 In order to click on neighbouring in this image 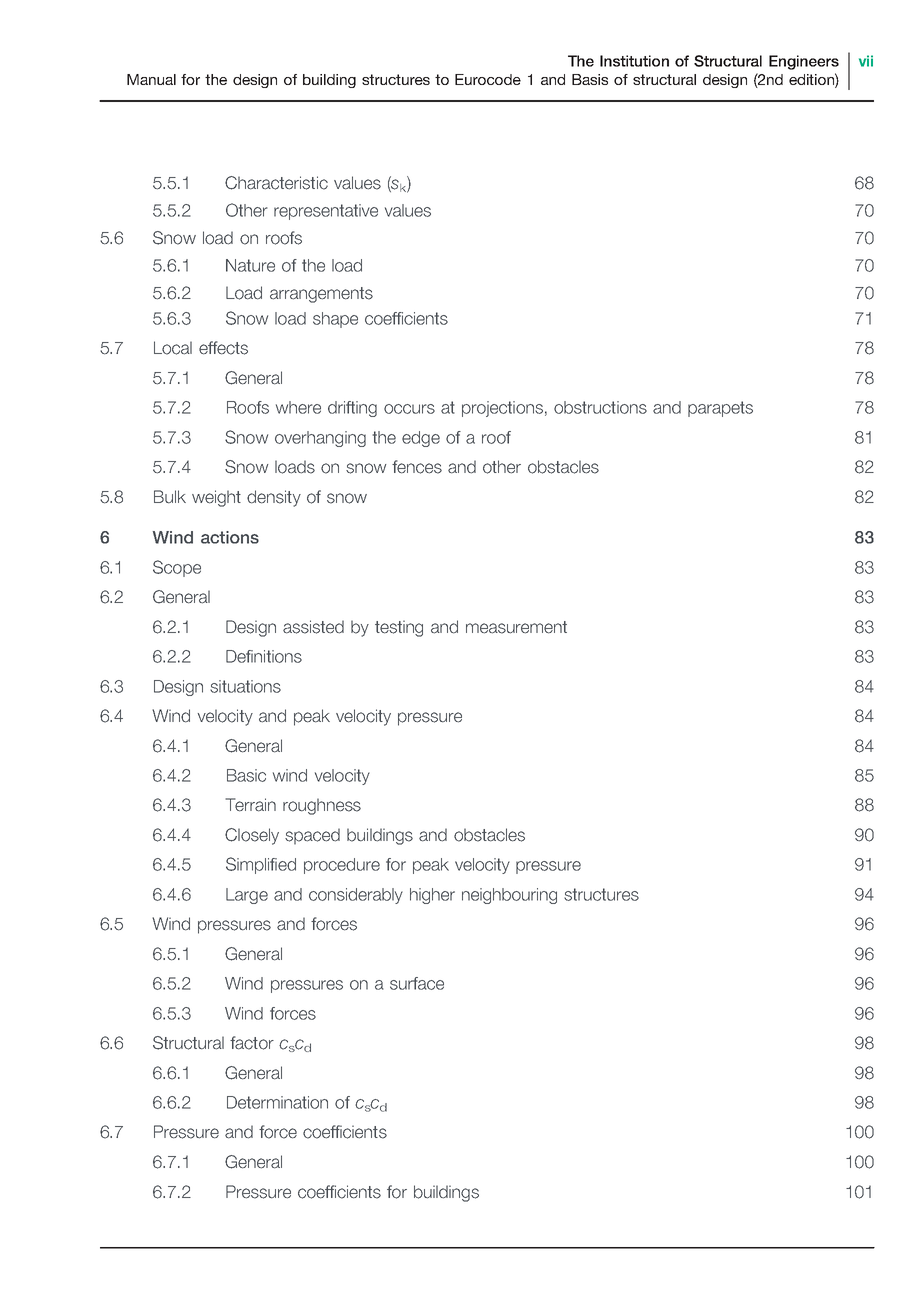, I will do `click(509, 896)`.
